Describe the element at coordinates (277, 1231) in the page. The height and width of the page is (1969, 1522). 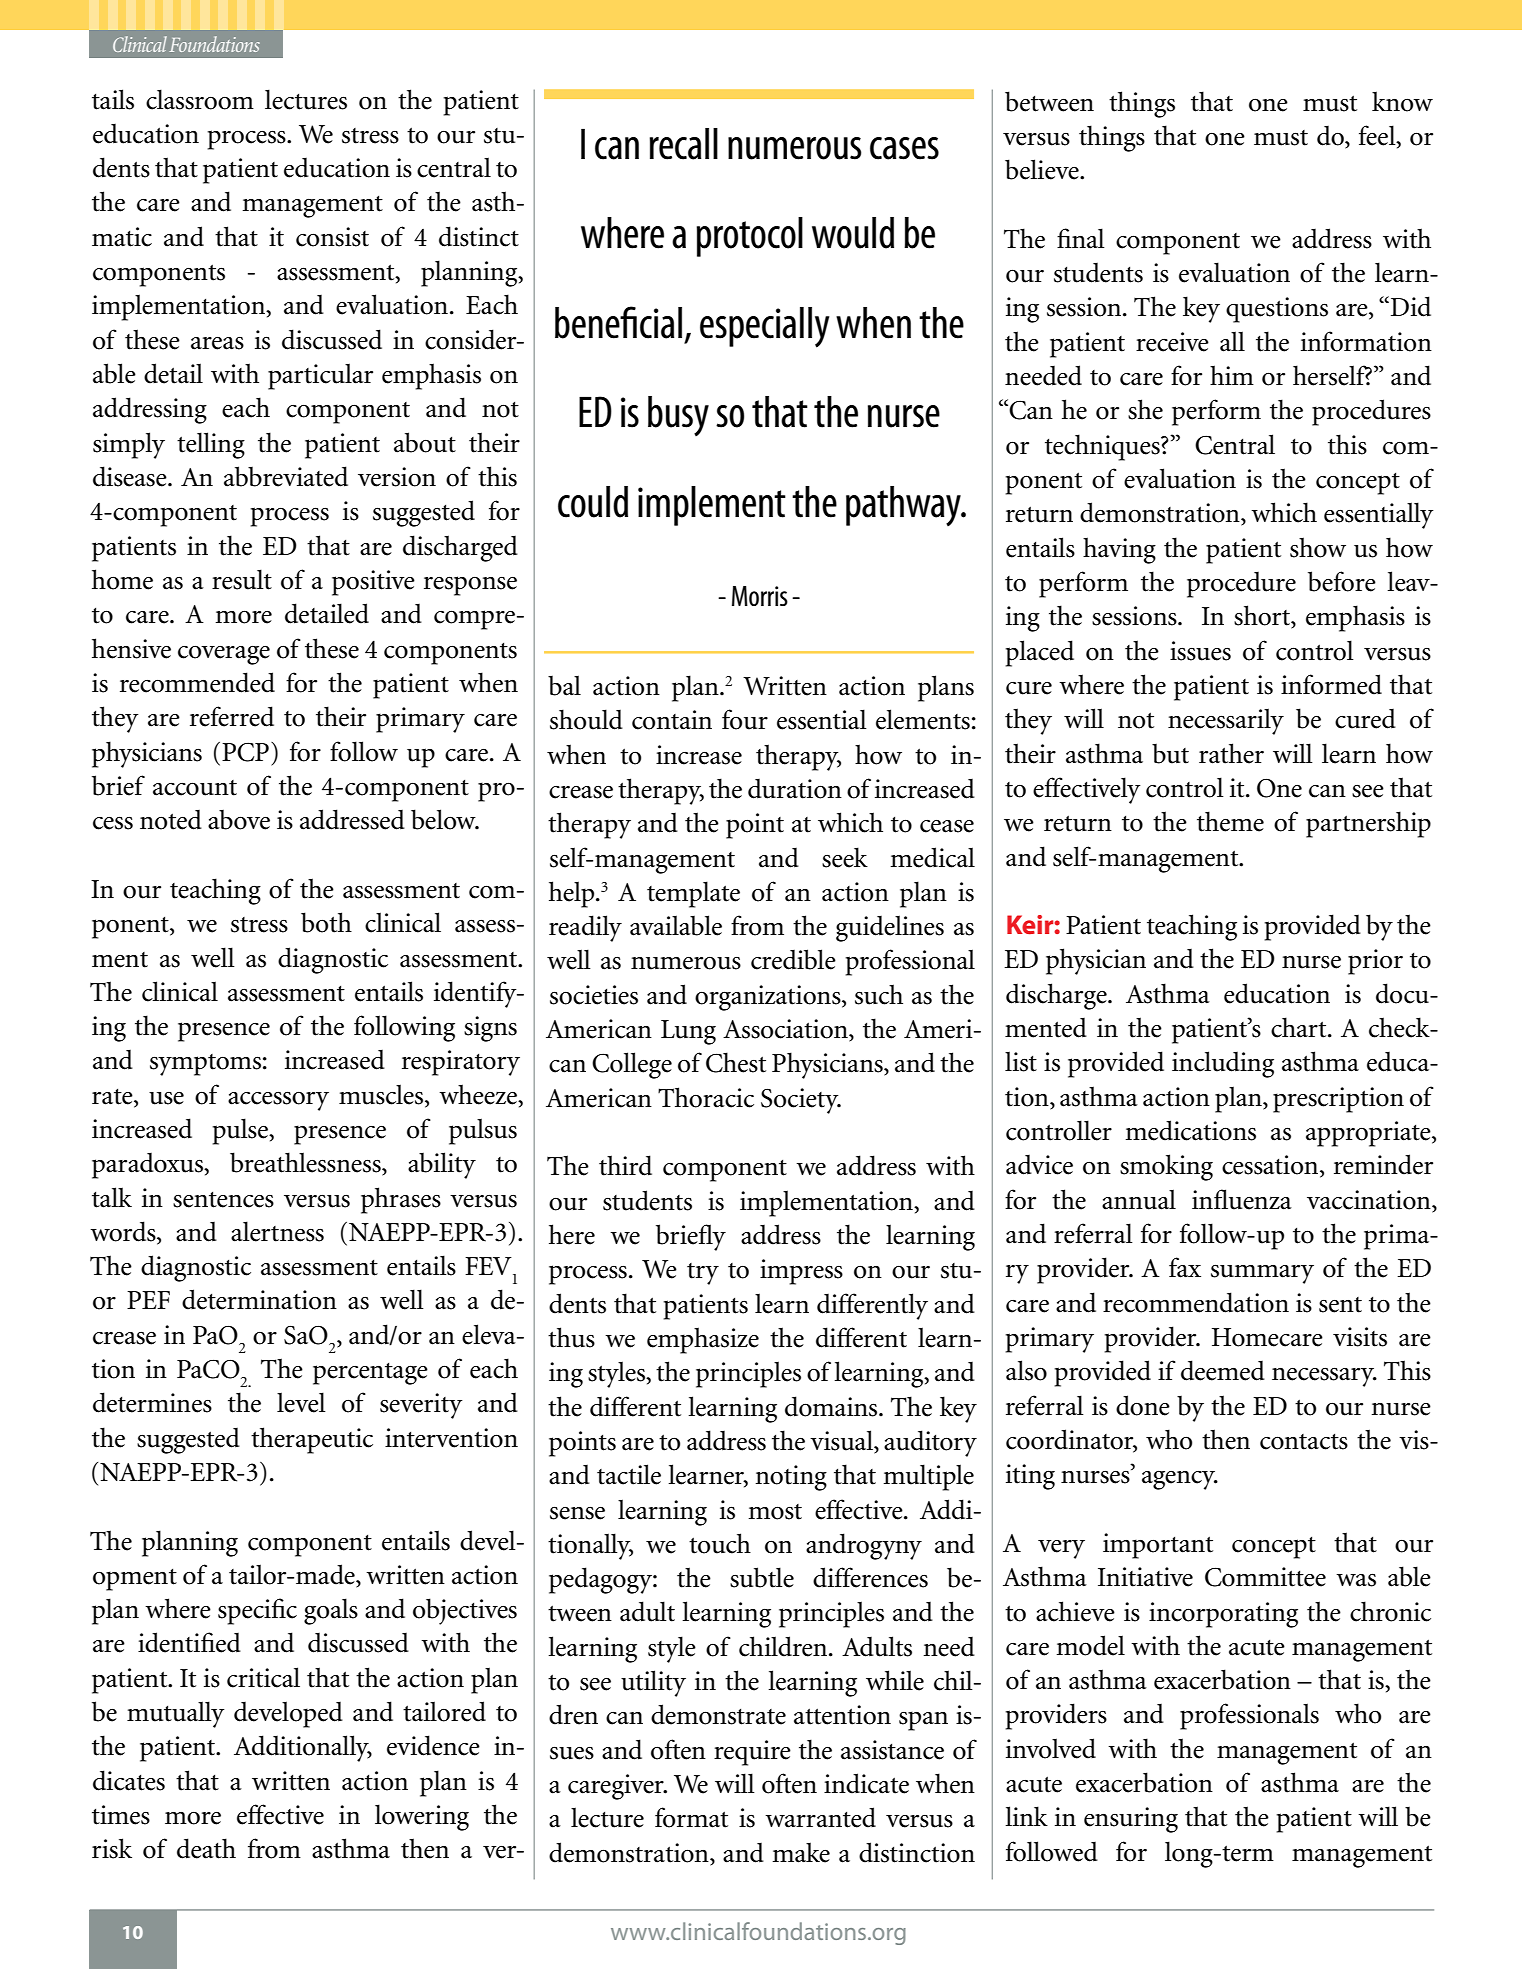
I see `alertness` at that location.
